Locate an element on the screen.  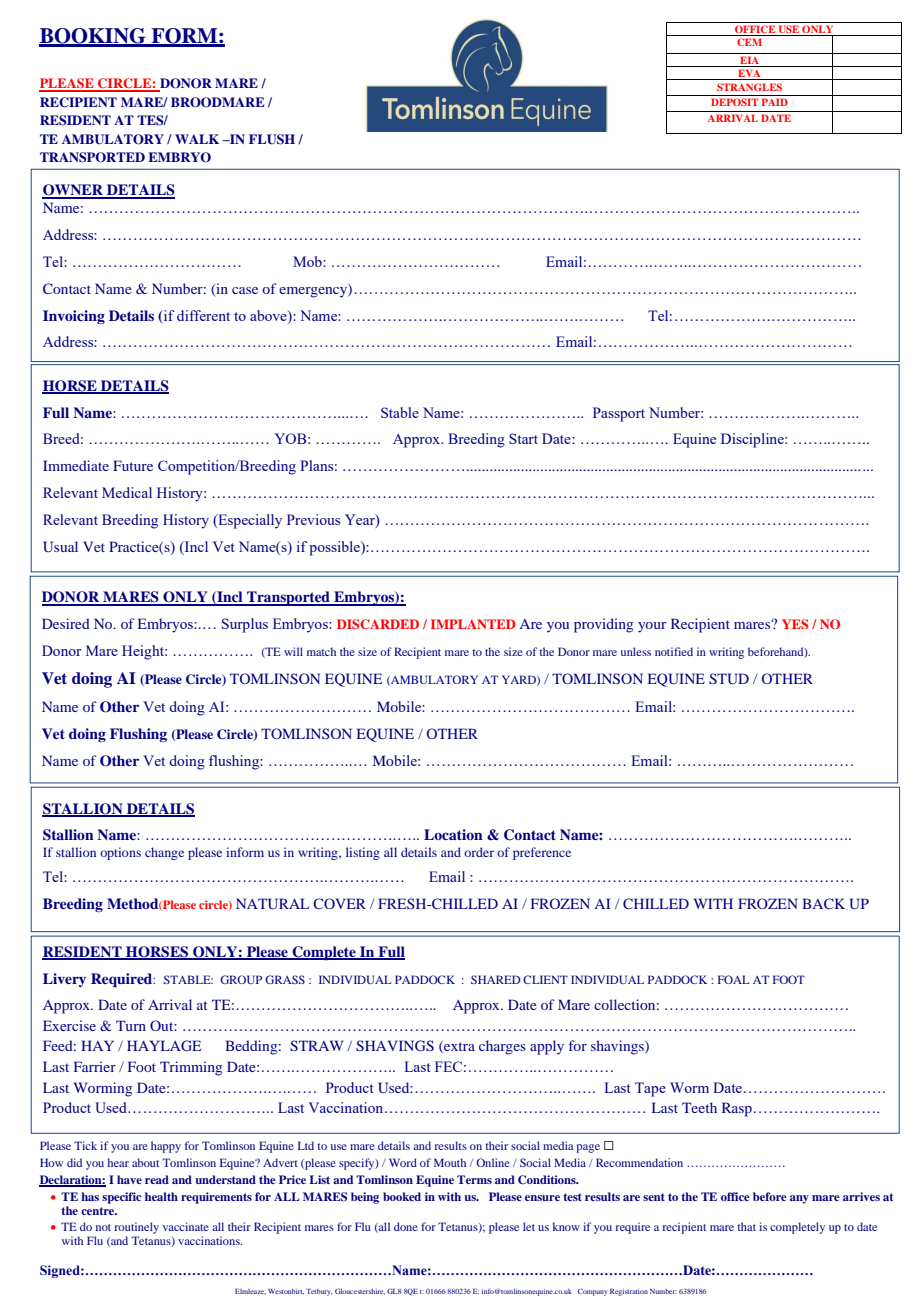
DEPOSIT is located at coordinates (734, 102).
